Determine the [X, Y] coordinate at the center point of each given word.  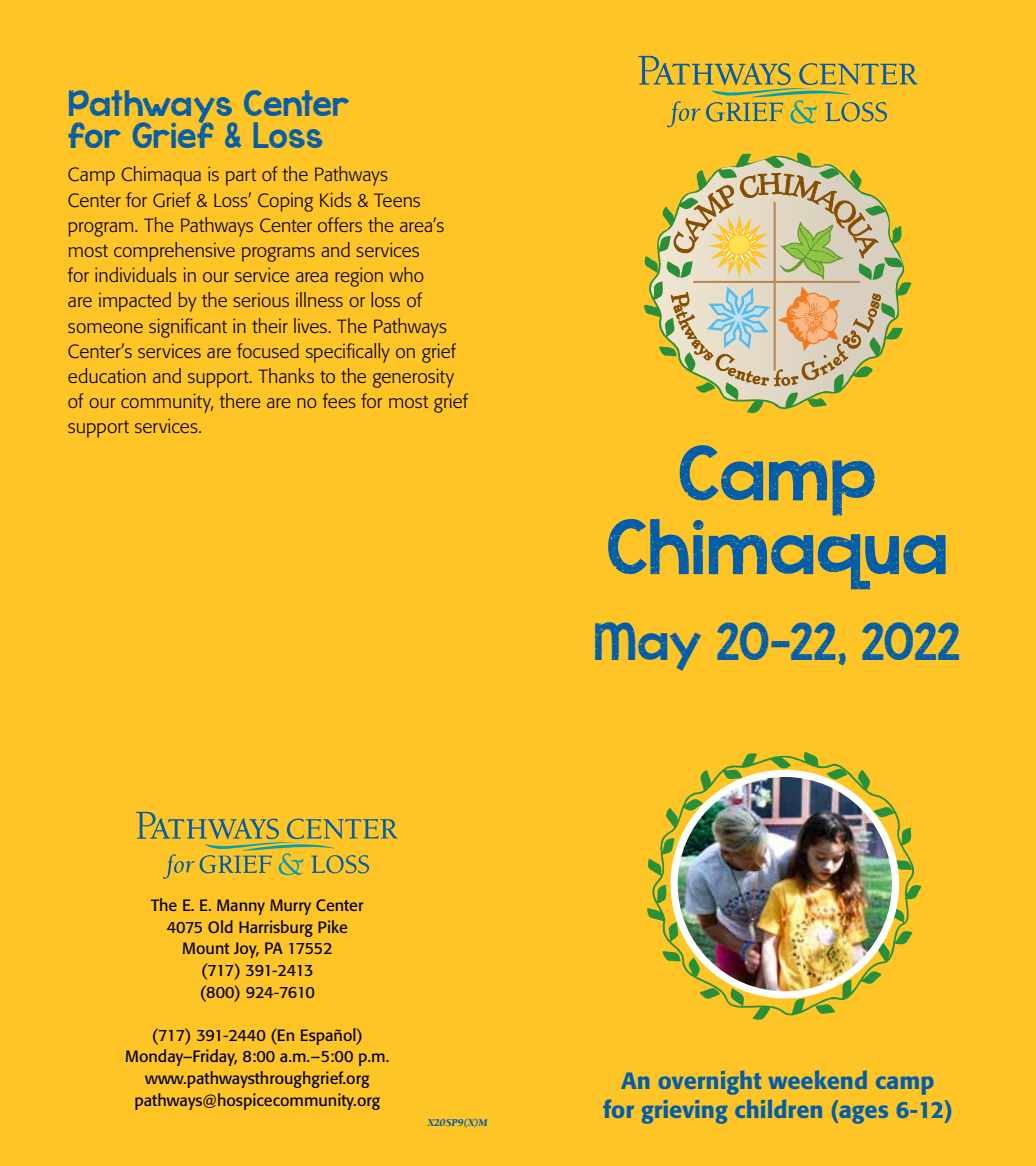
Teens [397, 200]
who [407, 274]
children [778, 1109]
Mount [206, 948]
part [241, 177]
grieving [684, 1112]
